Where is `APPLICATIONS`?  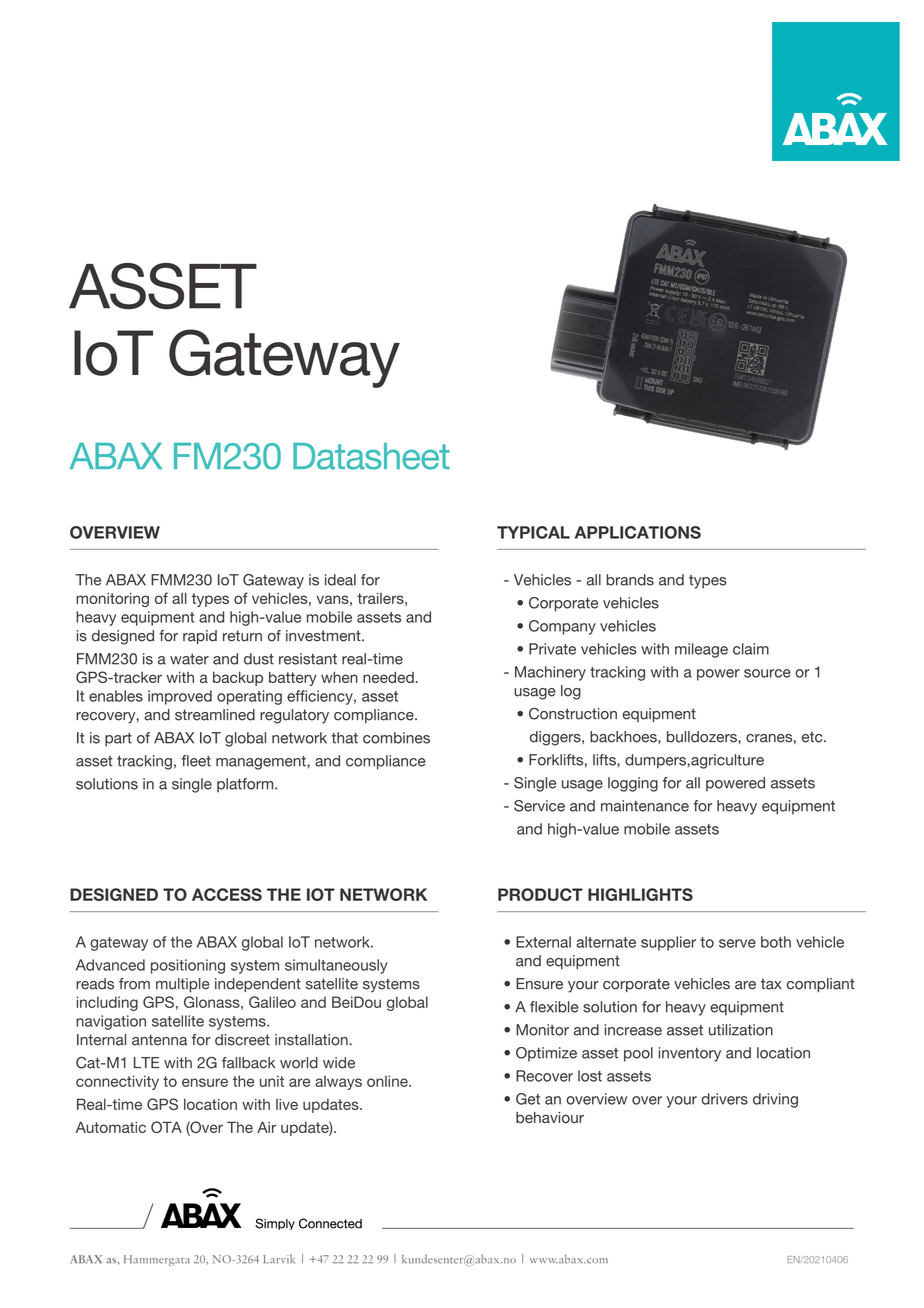
APPLICATIONS is located at coordinates (638, 532).
